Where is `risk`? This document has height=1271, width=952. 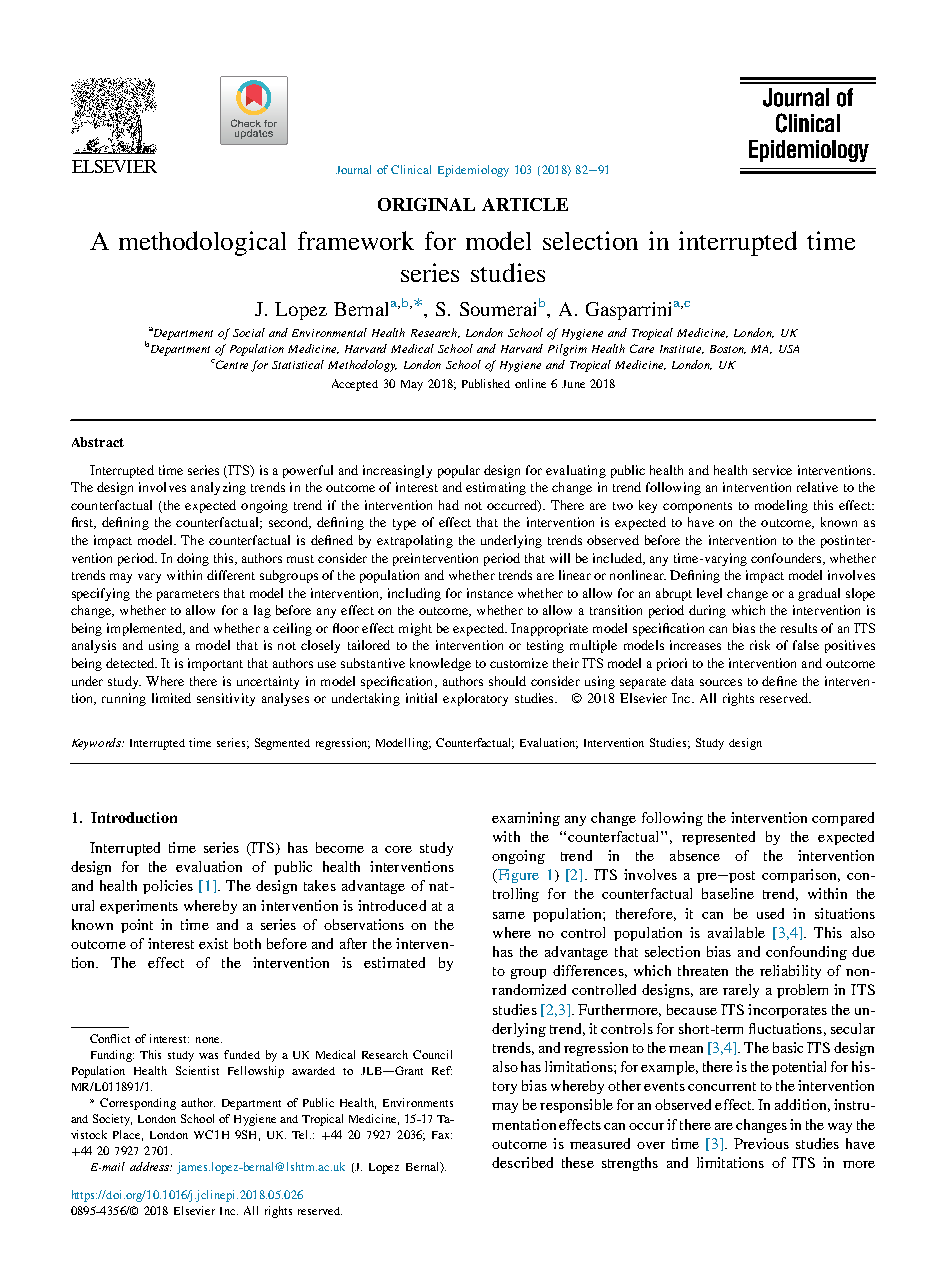
risk is located at coordinates (760, 645).
